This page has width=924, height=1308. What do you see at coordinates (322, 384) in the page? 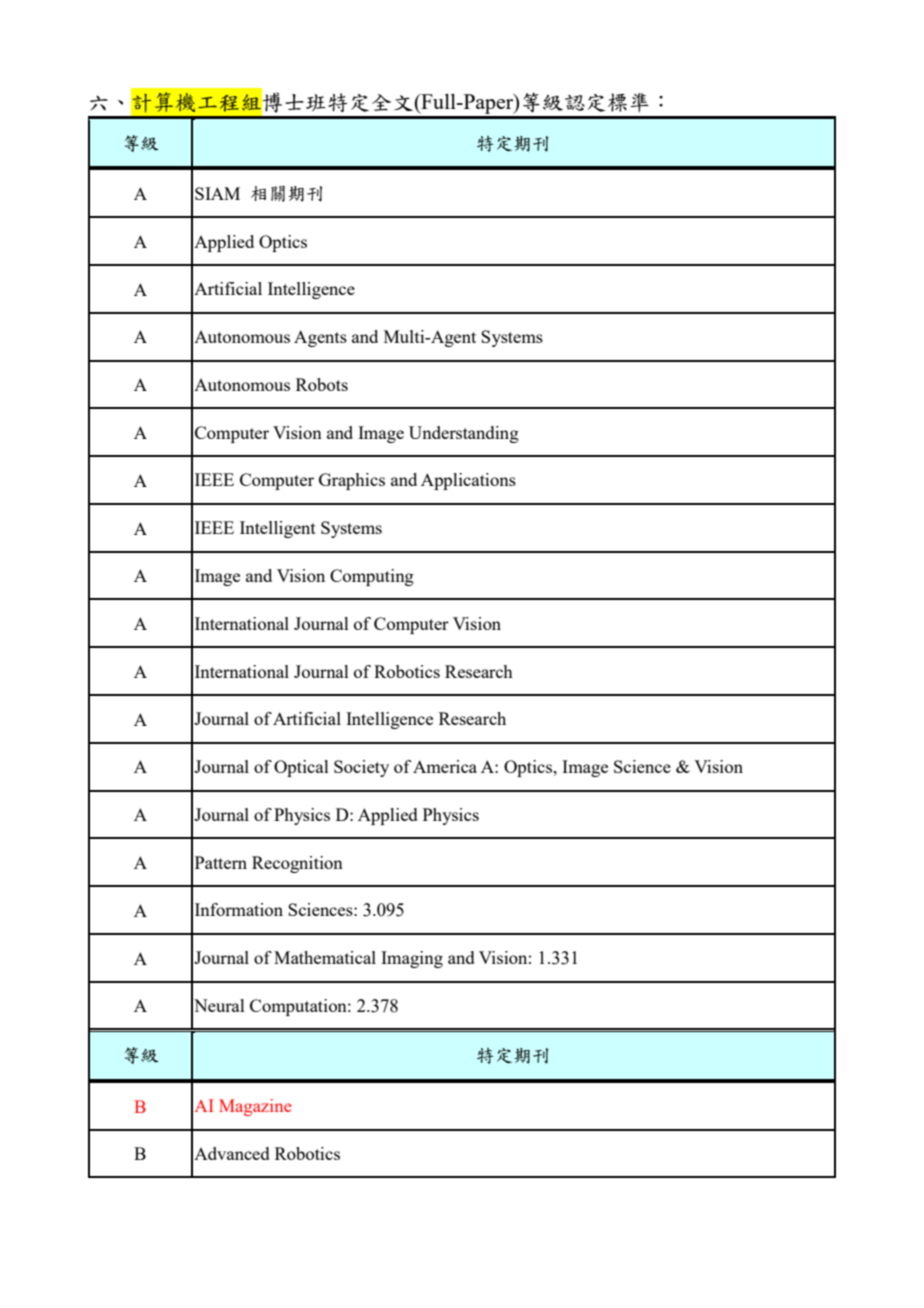
I see `Robots` at bounding box center [322, 384].
